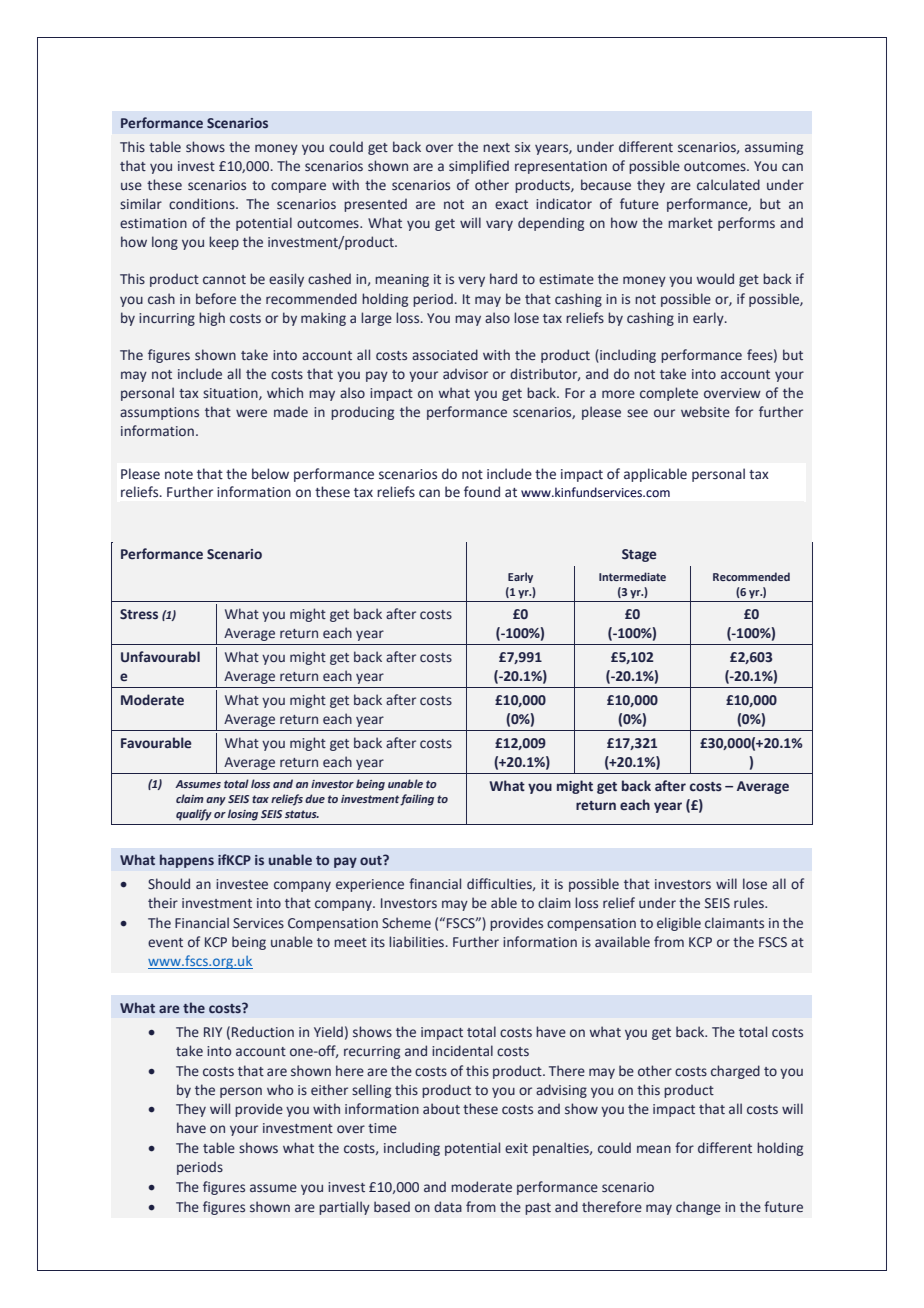  Describe the element at coordinates (448, 1206) in the screenshot. I see `data` at that location.
